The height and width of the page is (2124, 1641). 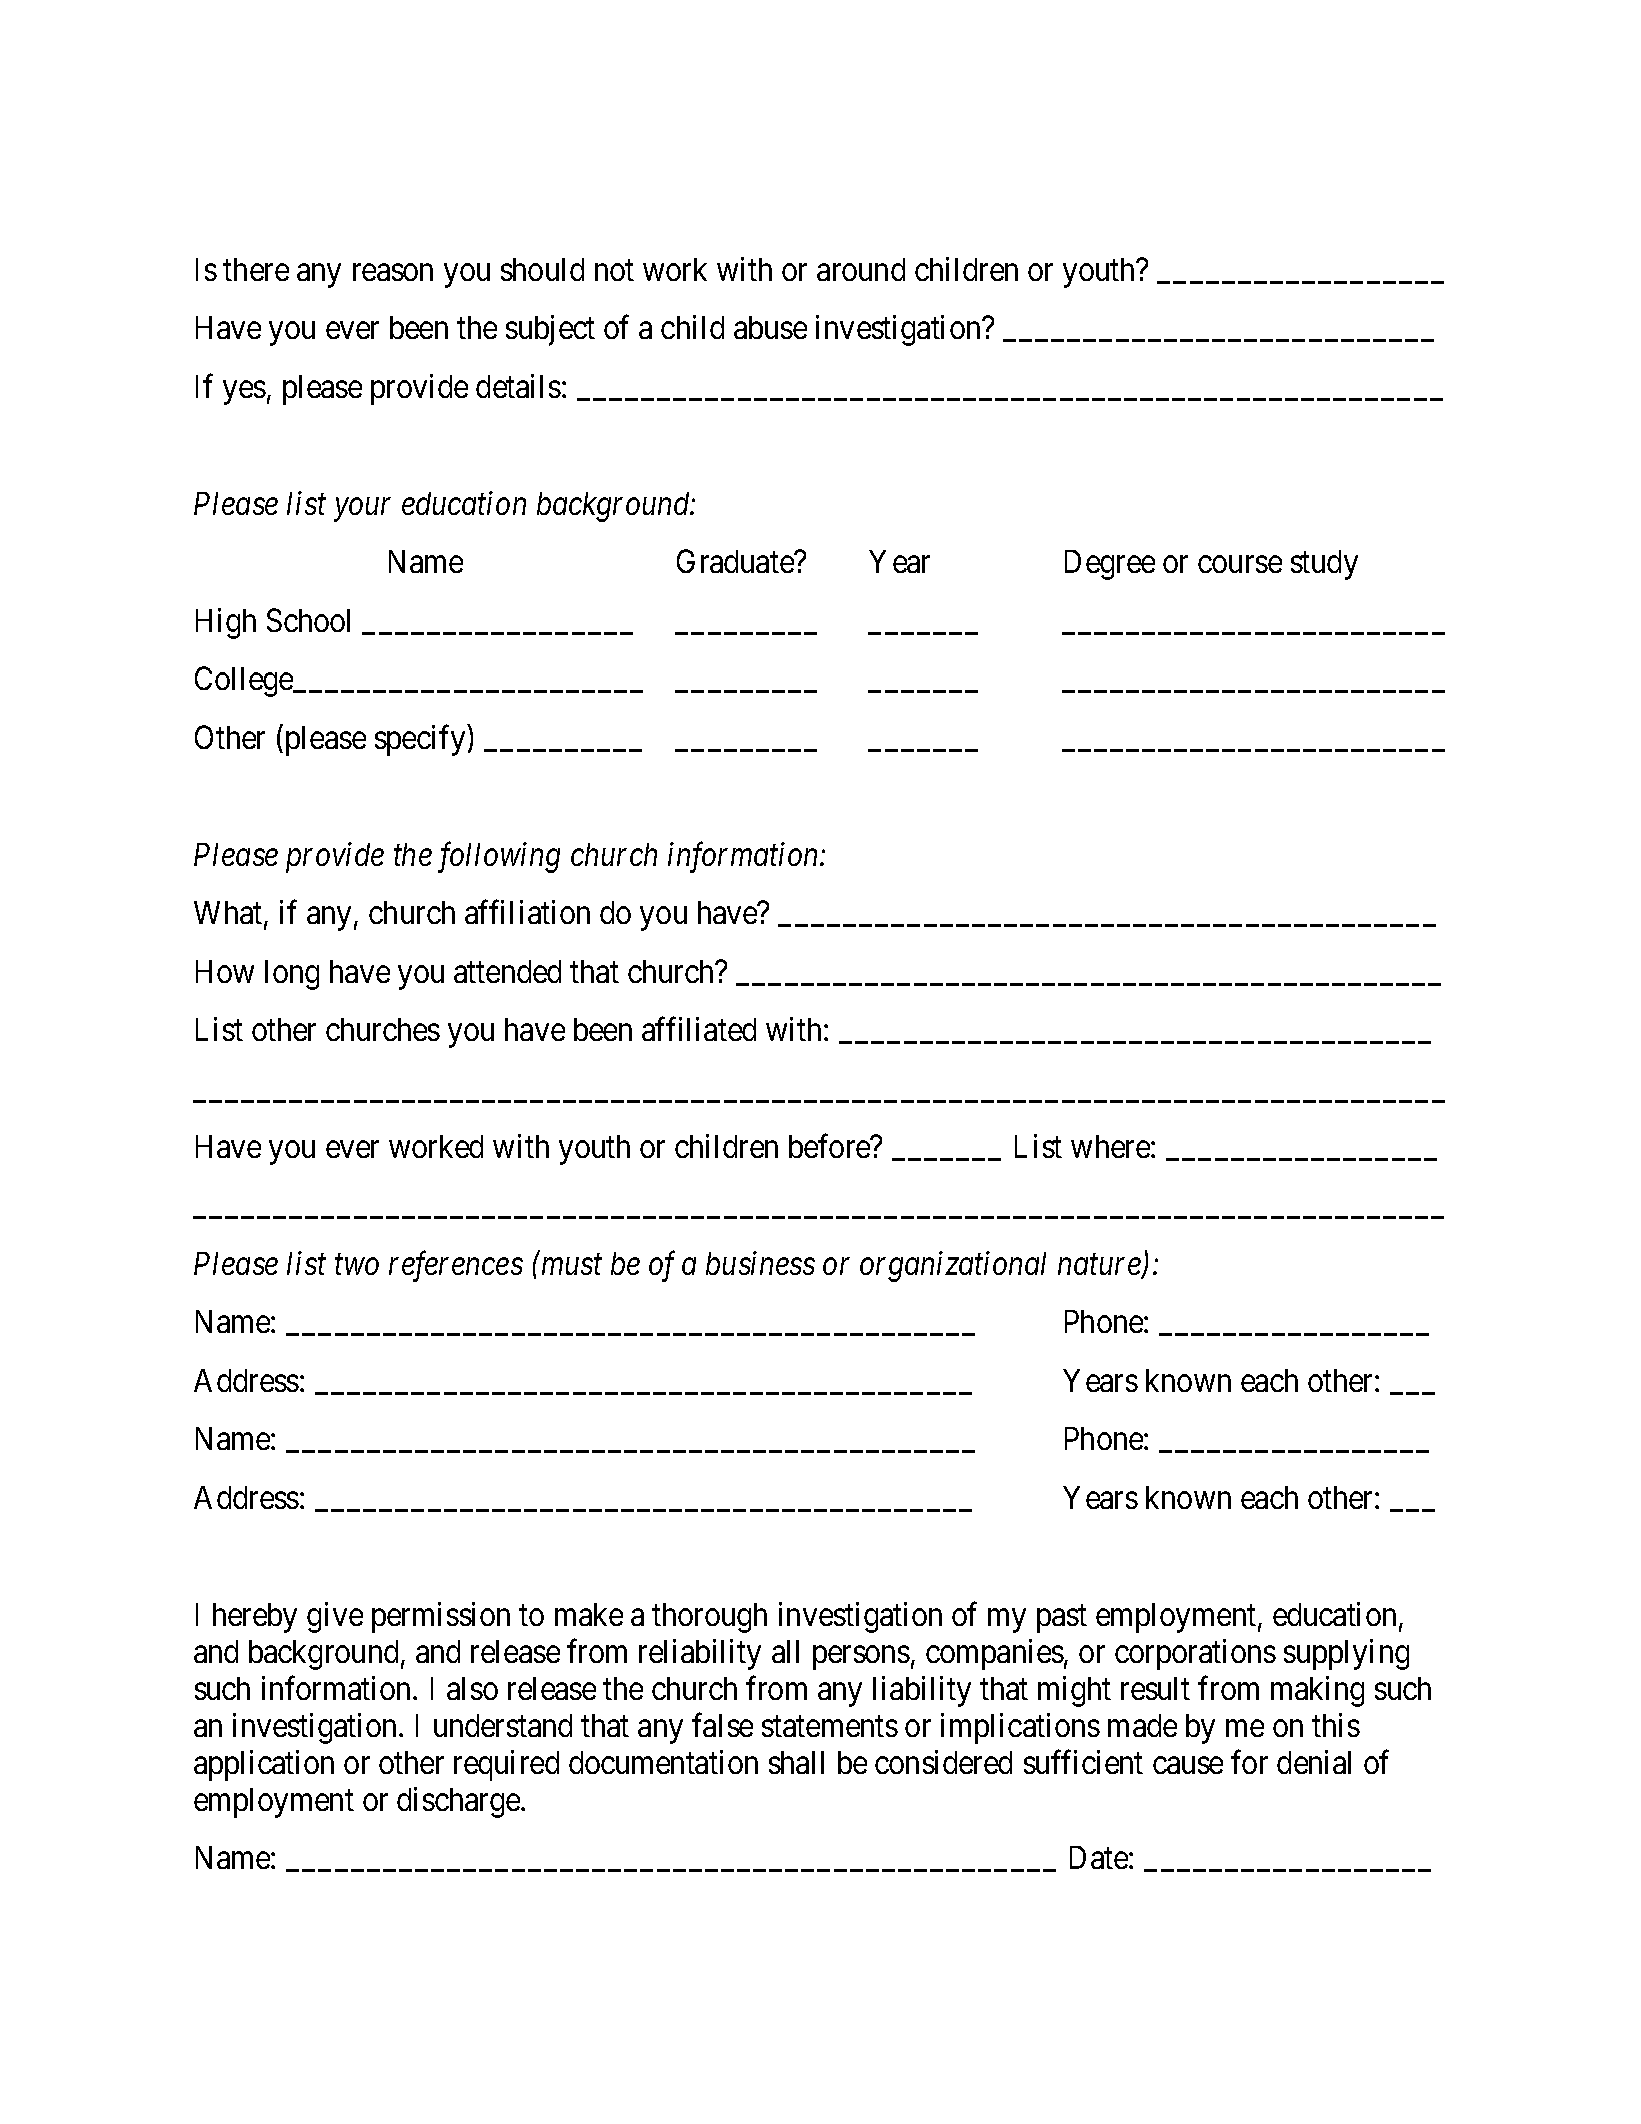 I want to click on affiliated, so click(x=699, y=1029).
